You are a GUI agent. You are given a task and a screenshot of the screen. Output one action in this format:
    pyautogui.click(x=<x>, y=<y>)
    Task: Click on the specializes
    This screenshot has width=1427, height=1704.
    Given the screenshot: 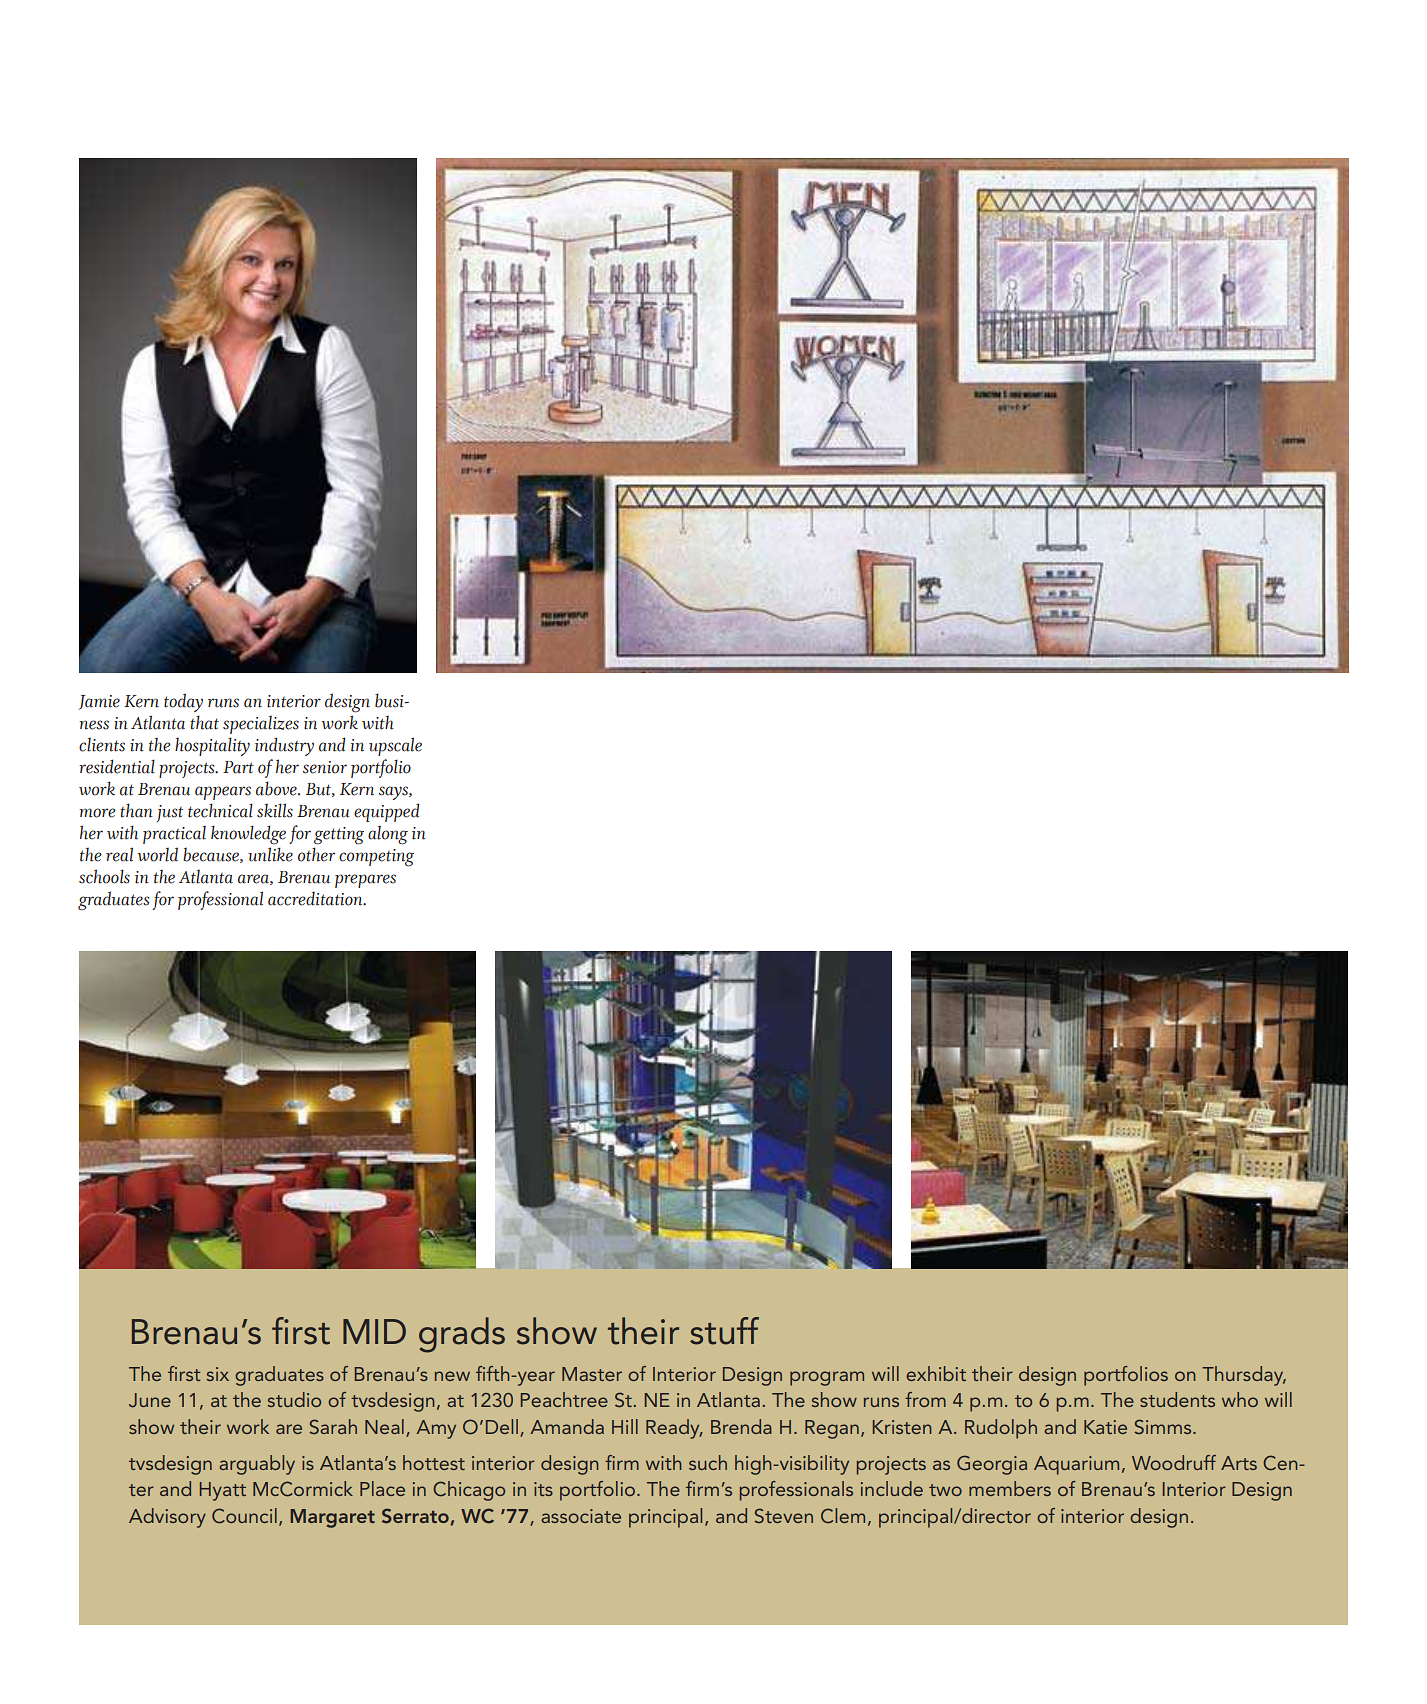 What is the action you would take?
    pyautogui.click(x=261, y=725)
